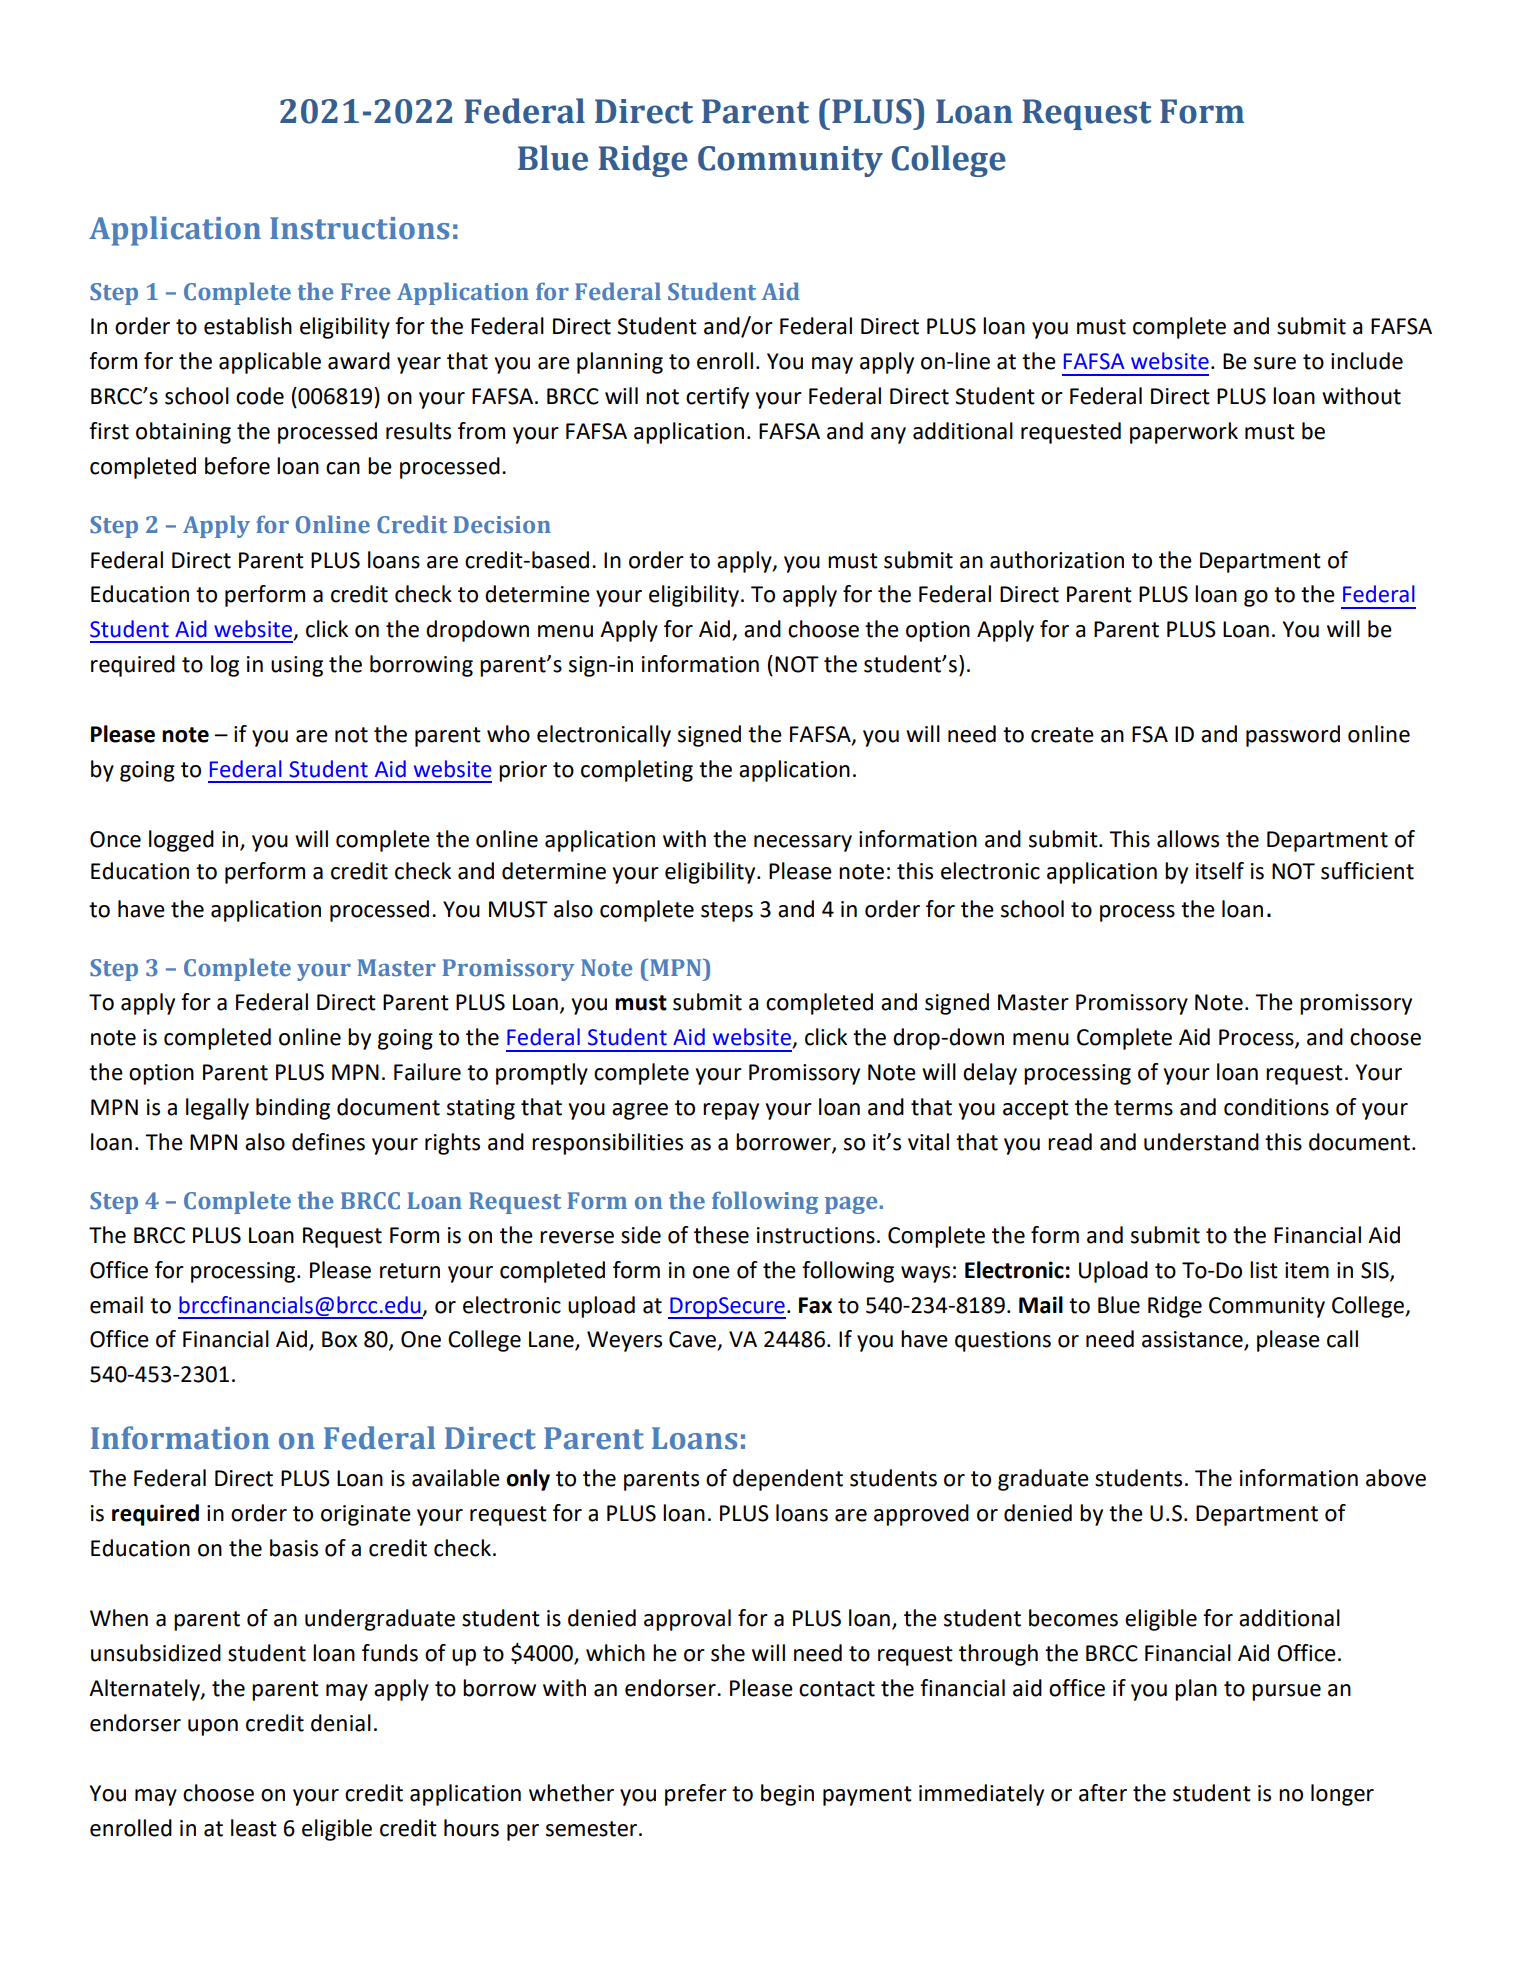 This image has width=1523, height=1970. What do you see at coordinates (181, 841) in the image?
I see `logged` at bounding box center [181, 841].
